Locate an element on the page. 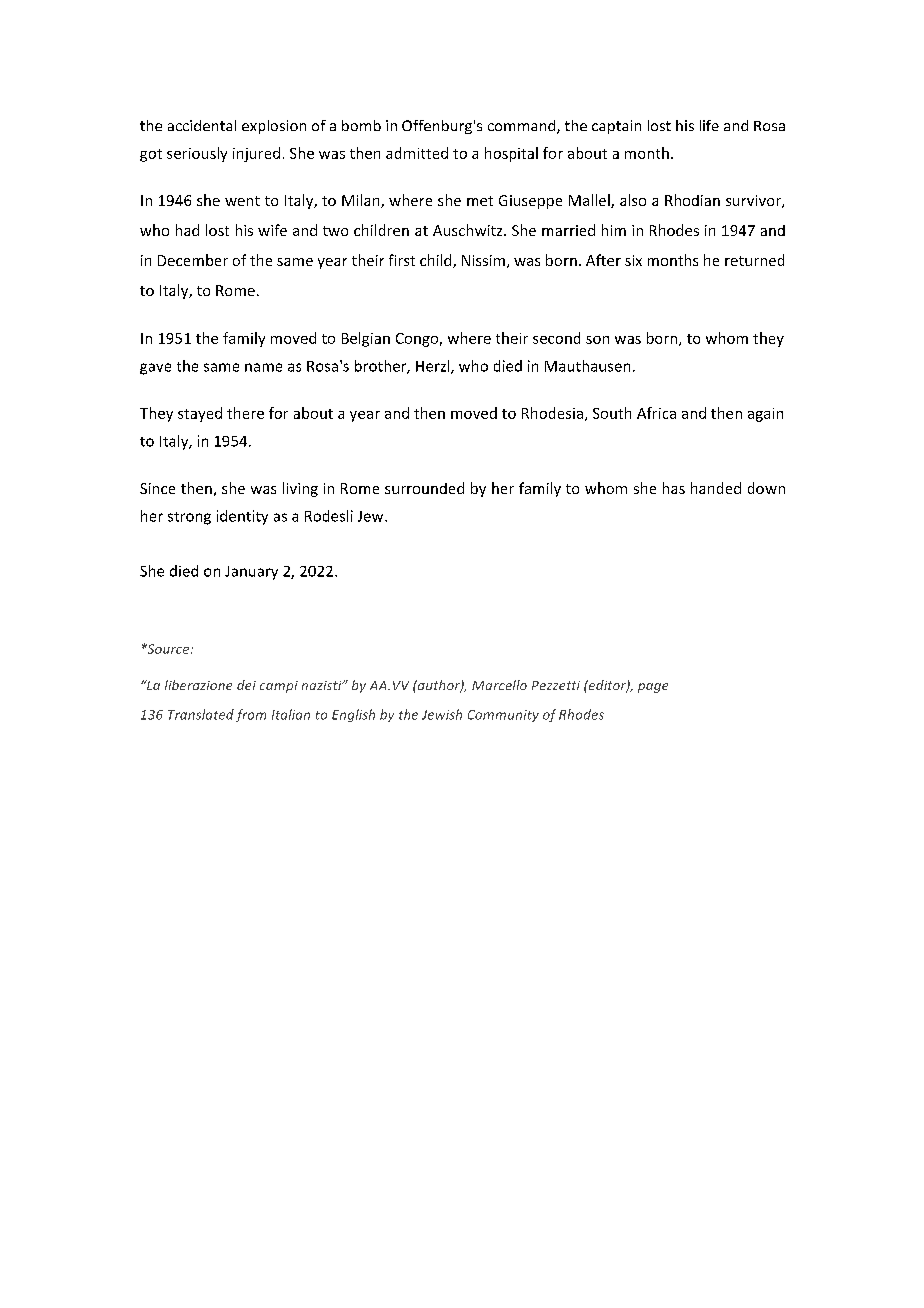 The width and height of the image is (924, 1308). Herzl is located at coordinates (434, 367).
